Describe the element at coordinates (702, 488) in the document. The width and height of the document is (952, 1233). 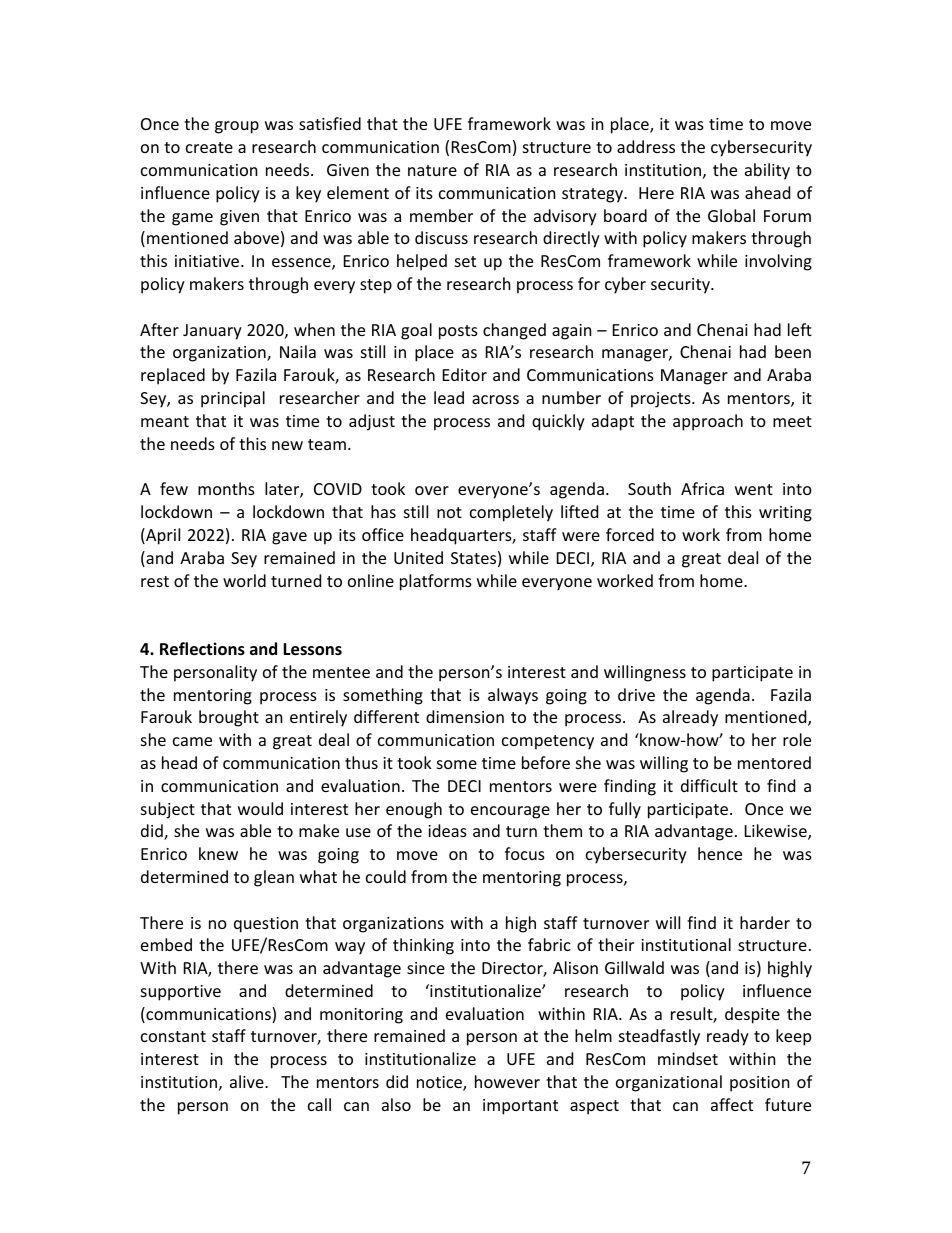
I see `Africa` at that location.
